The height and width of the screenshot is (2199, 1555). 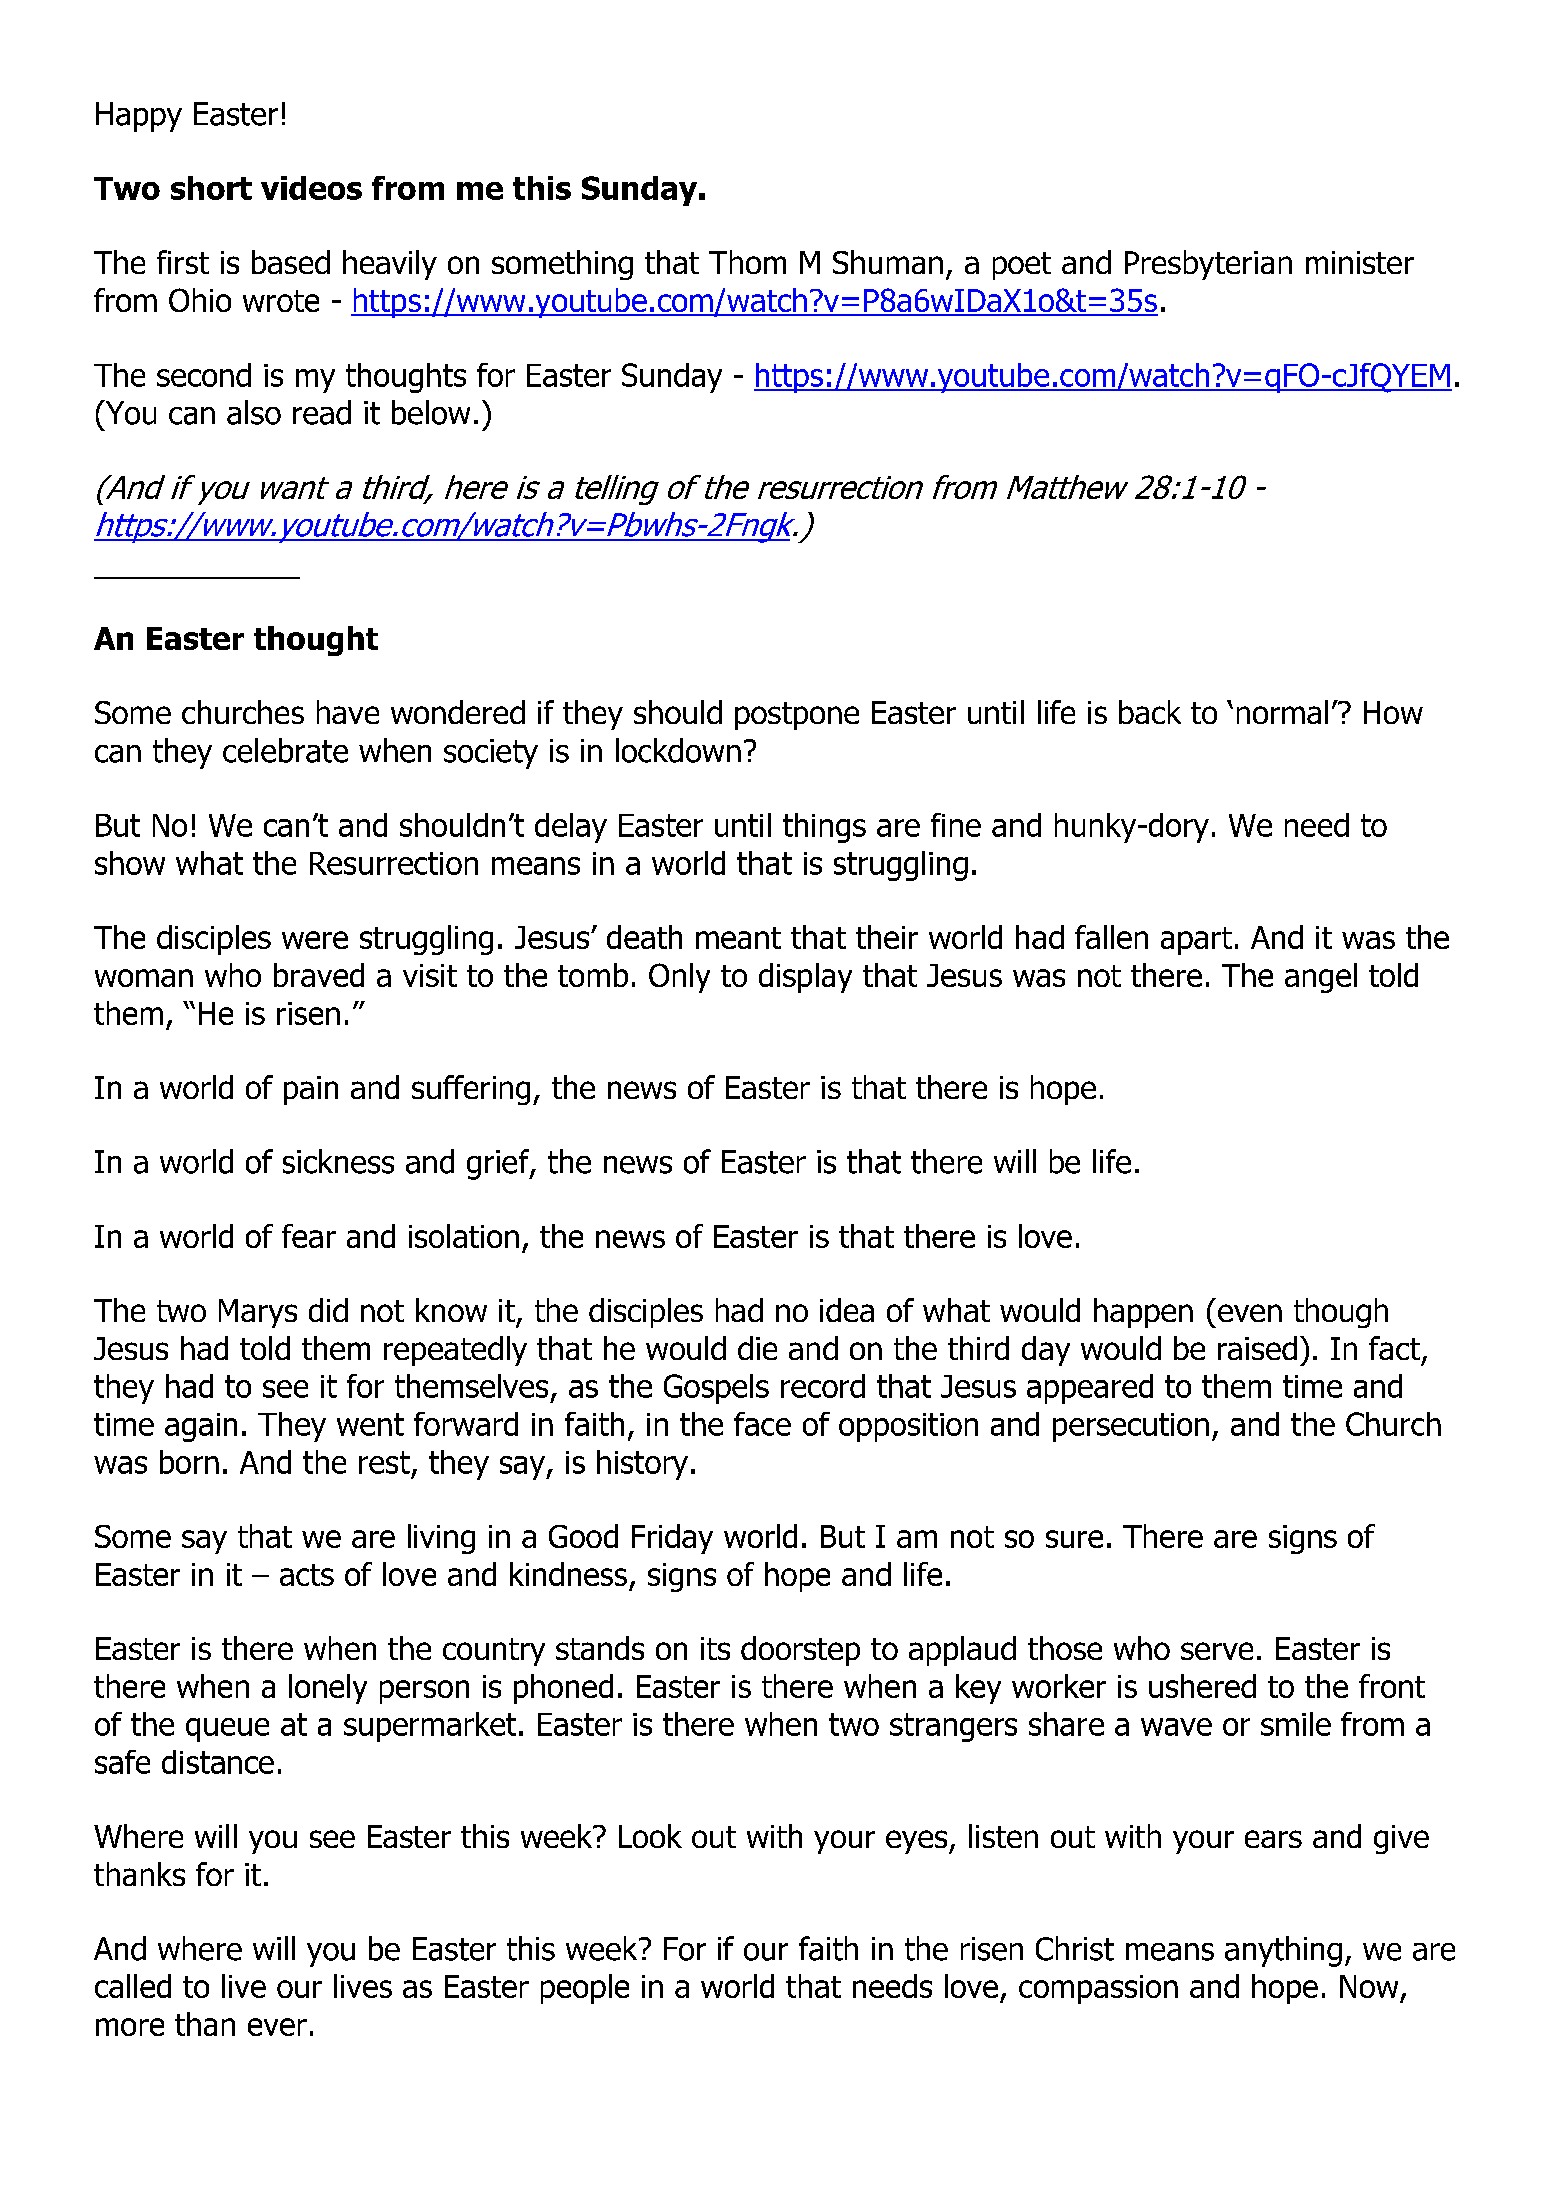 What do you see at coordinates (348, 712) in the screenshot?
I see `have` at bounding box center [348, 712].
